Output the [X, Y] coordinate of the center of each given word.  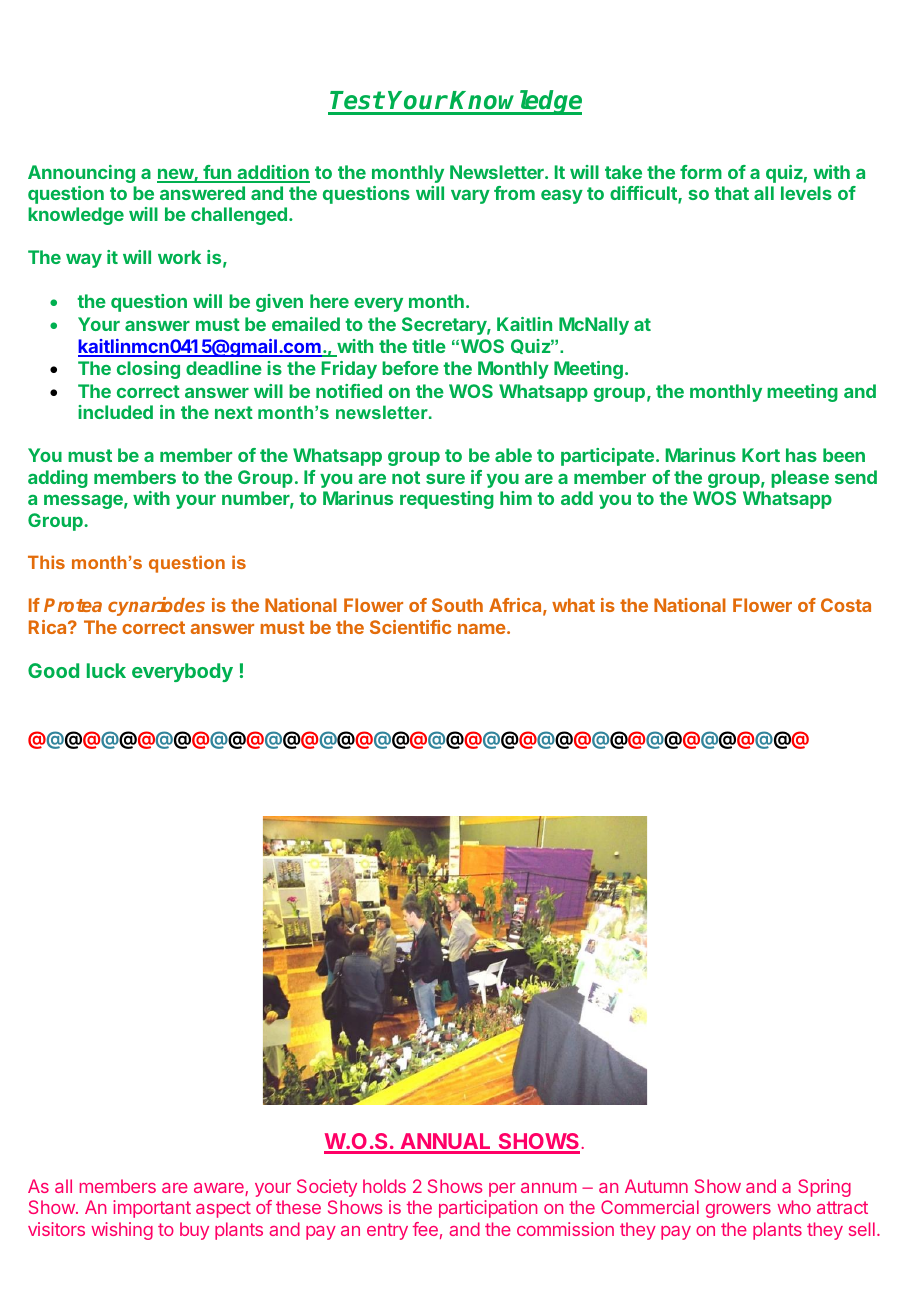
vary [470, 197]
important [152, 1209]
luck [106, 670]
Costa [846, 605]
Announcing [81, 174]
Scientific [410, 627]
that [731, 193]
